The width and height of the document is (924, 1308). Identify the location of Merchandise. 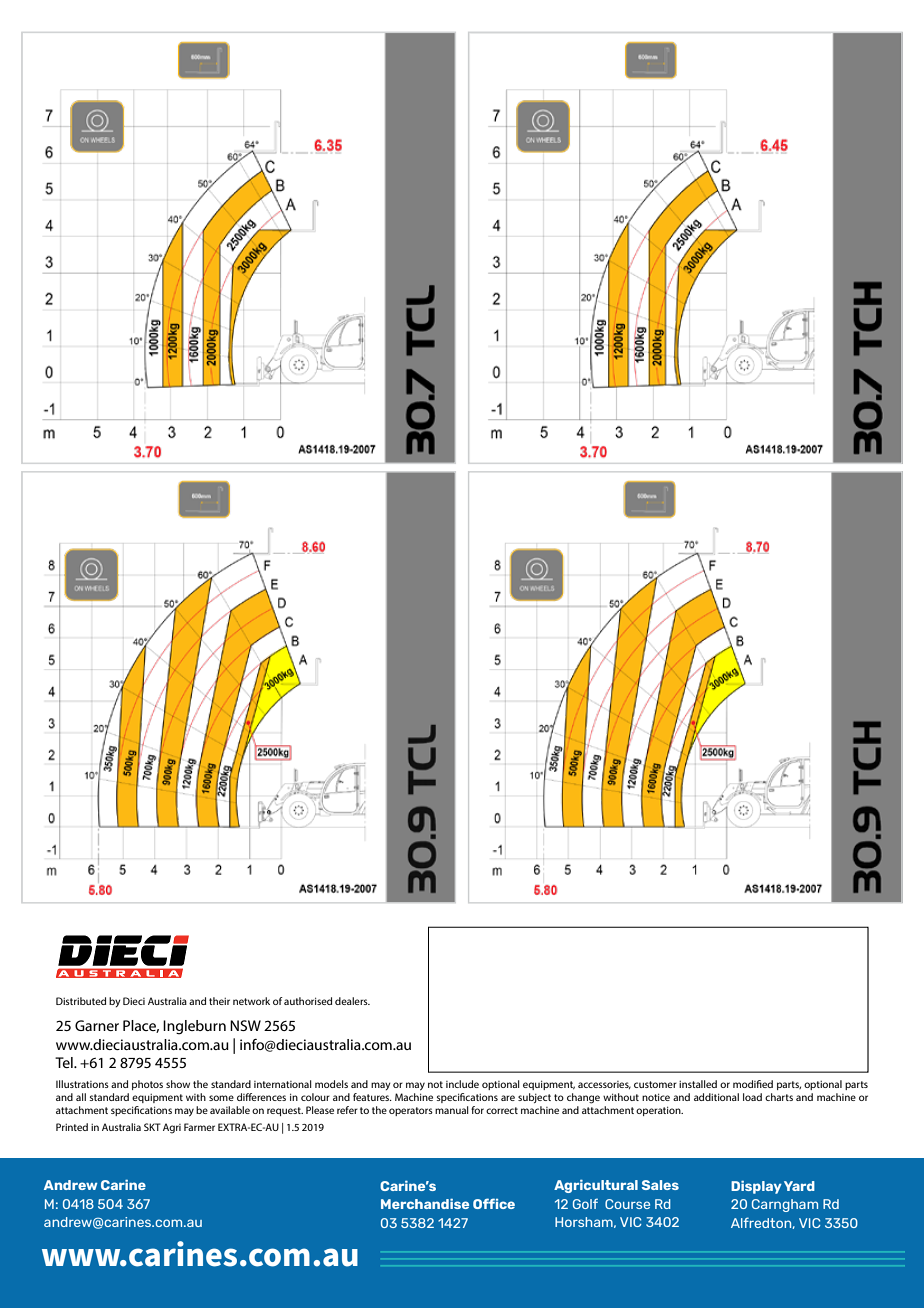
(425, 1204).
